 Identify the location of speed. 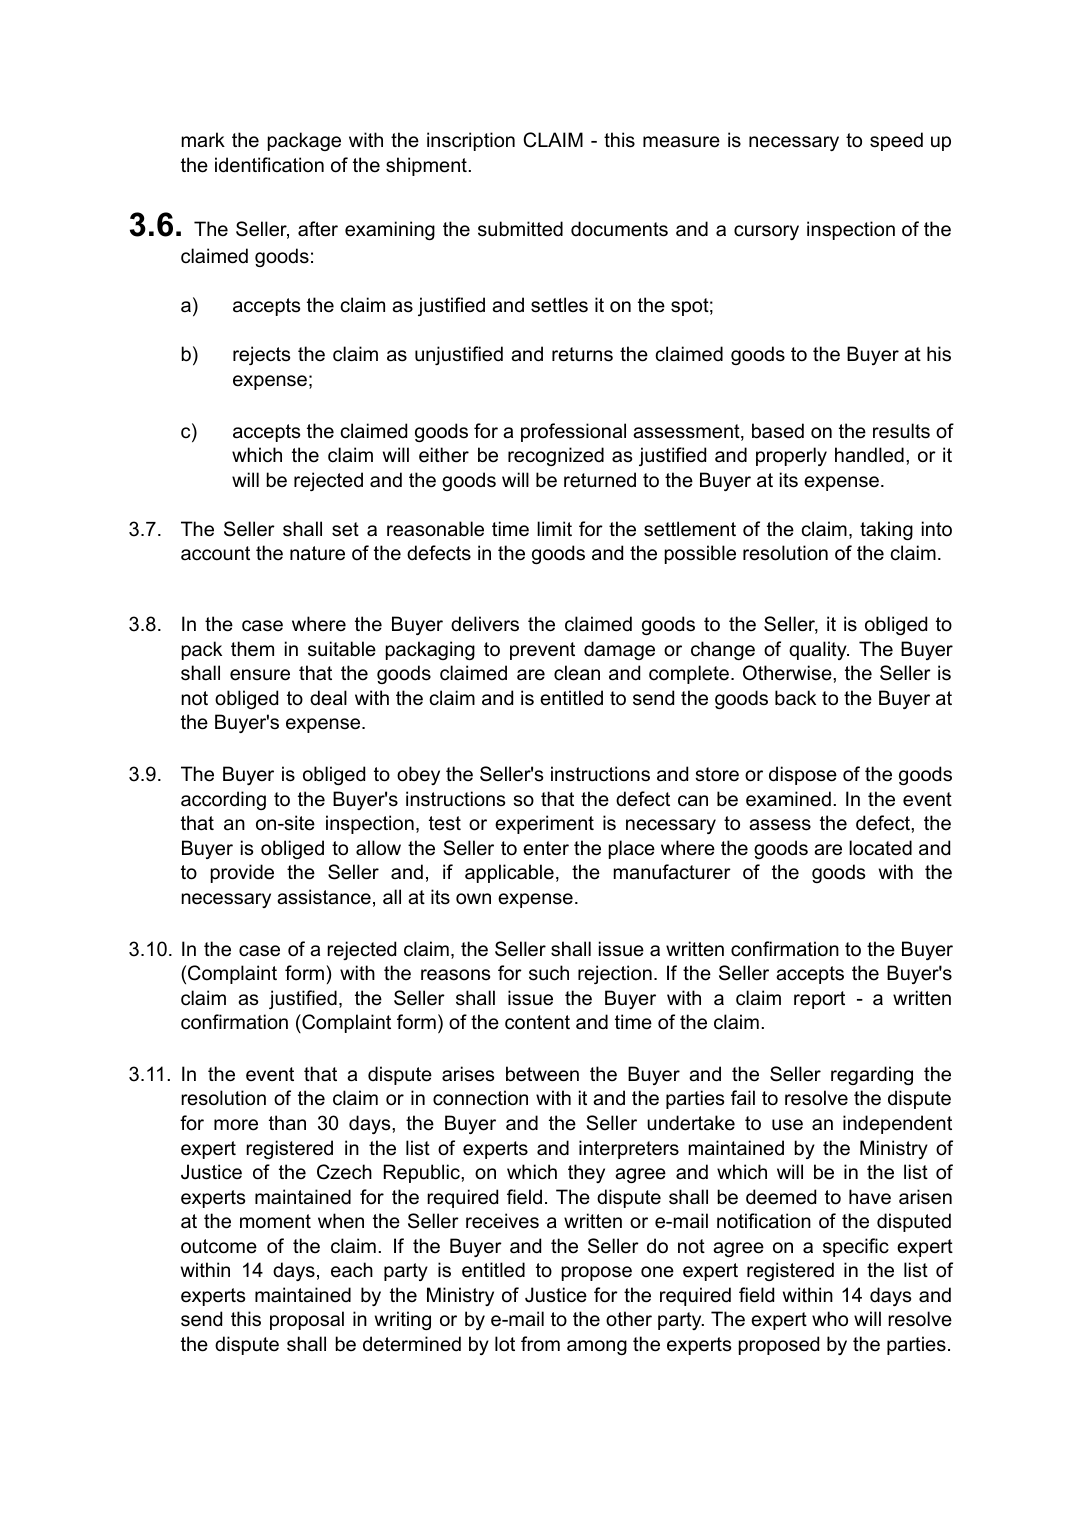
(896, 141).
